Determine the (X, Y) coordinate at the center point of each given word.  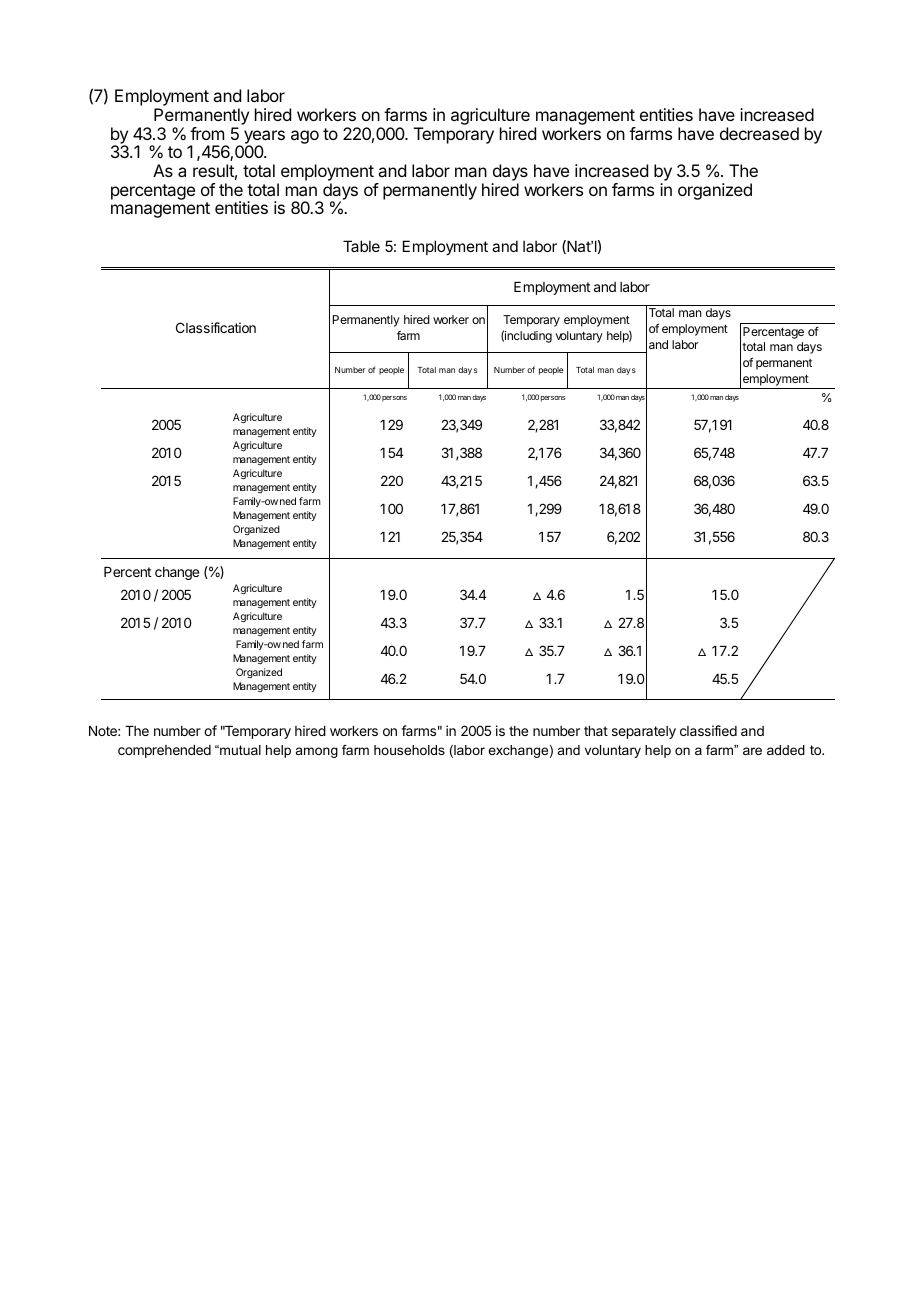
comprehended (164, 751)
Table (361, 246)
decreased (759, 133)
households (409, 750)
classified (708, 730)
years (264, 138)
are (752, 751)
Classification (216, 327)
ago (305, 137)
